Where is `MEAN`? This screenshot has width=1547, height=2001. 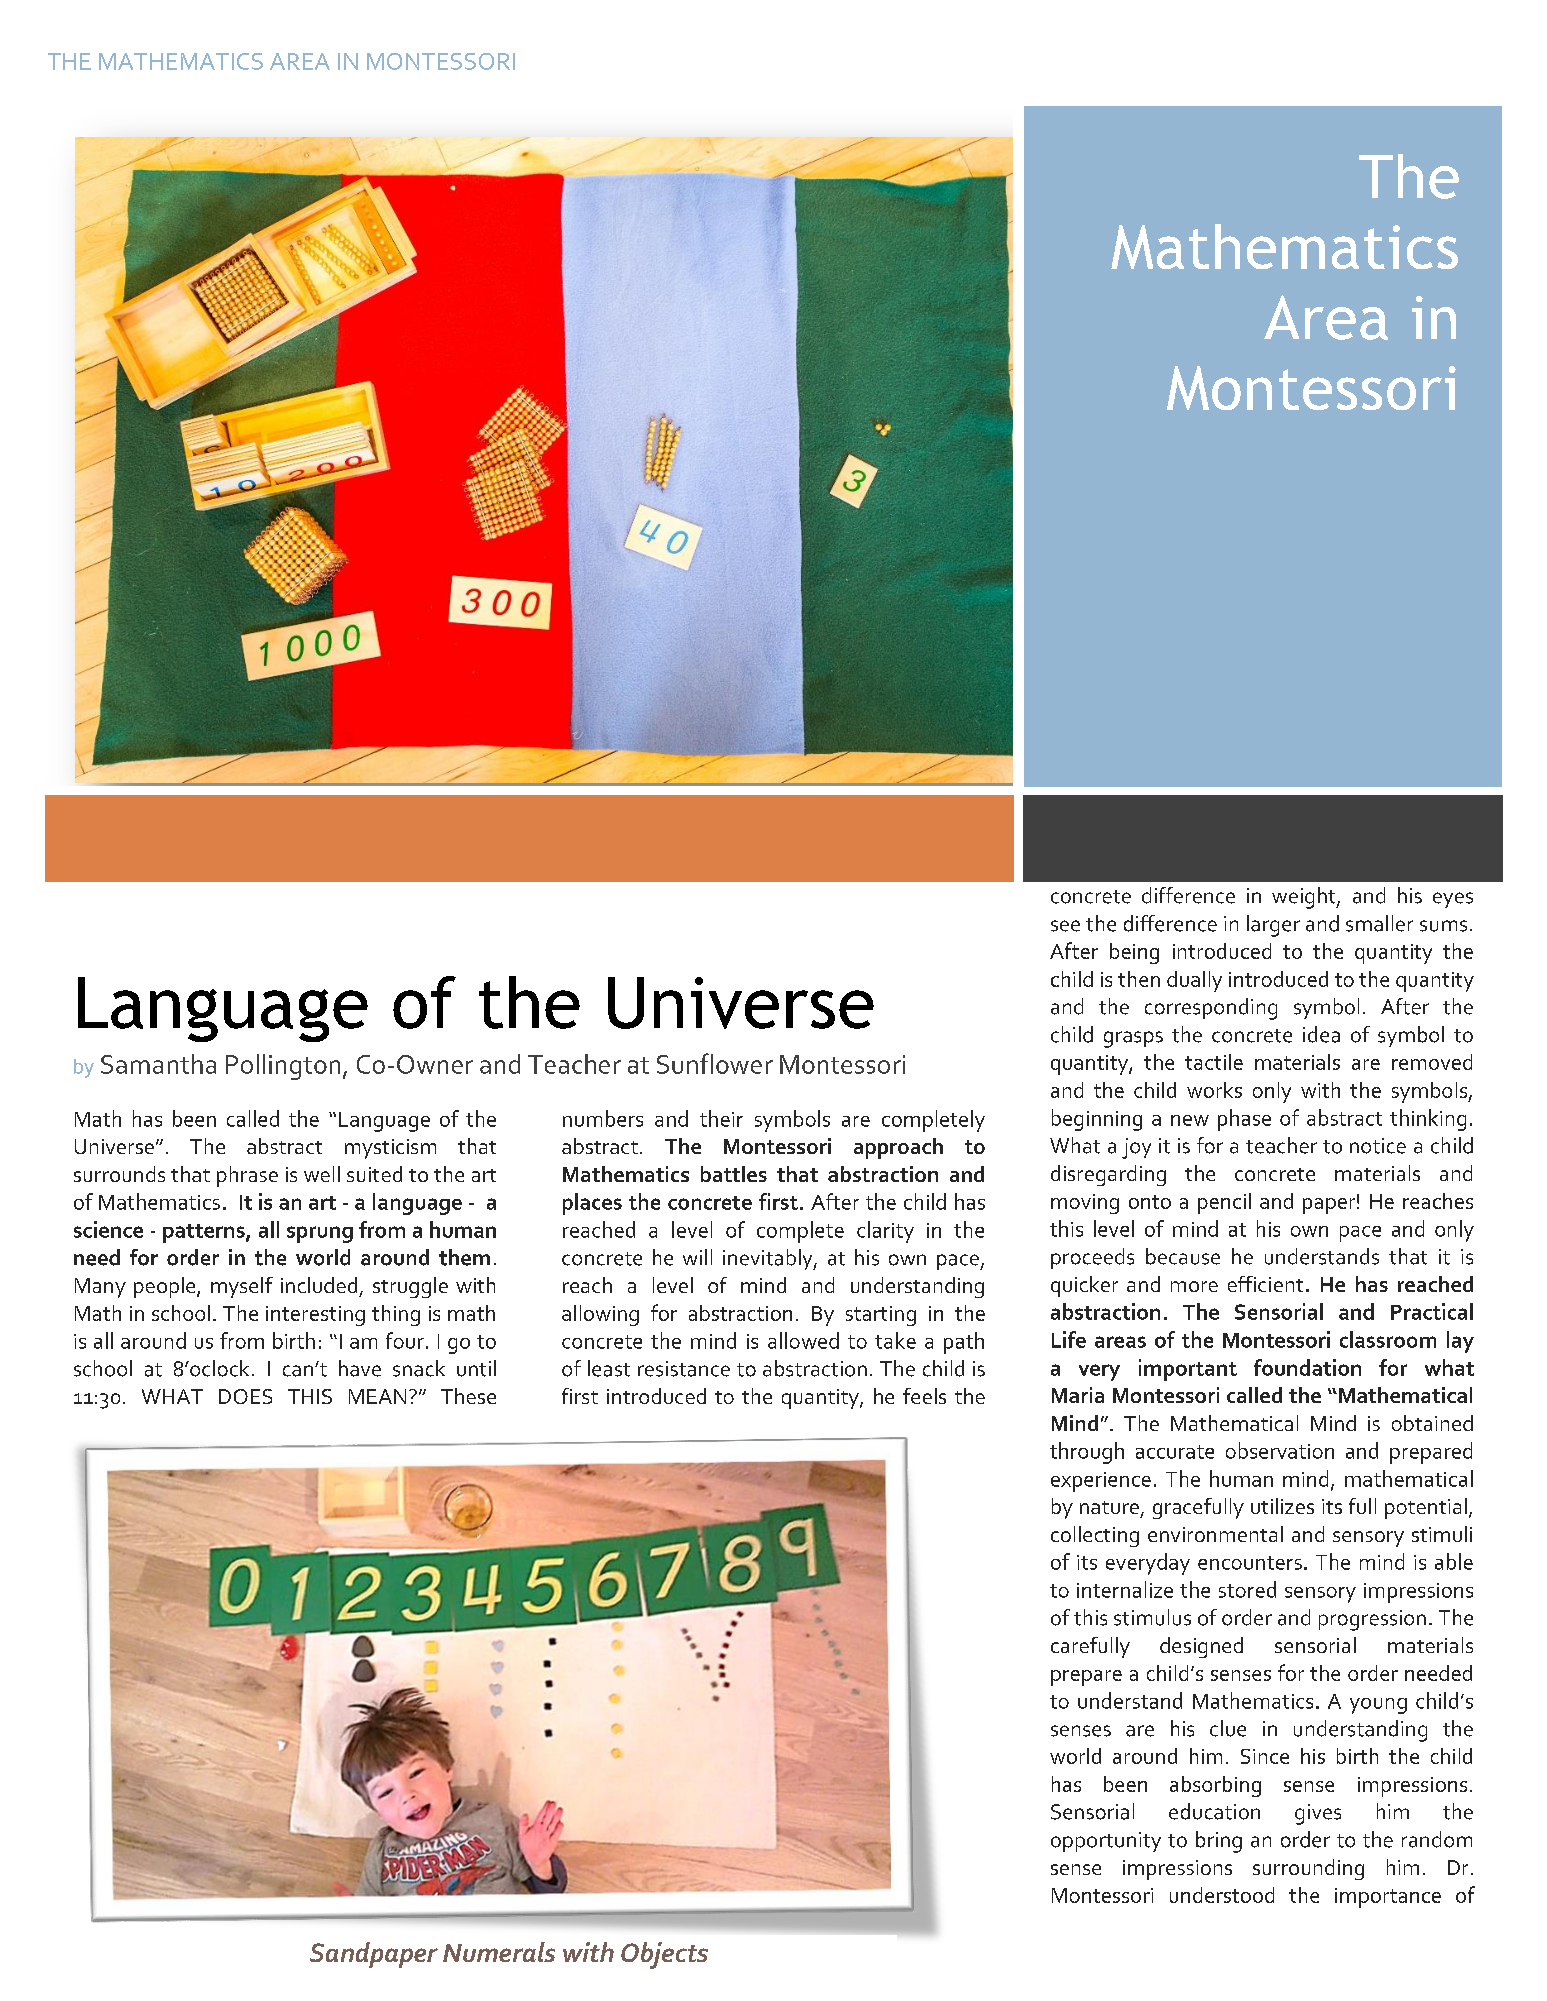 MEAN is located at coordinates (377, 1396).
